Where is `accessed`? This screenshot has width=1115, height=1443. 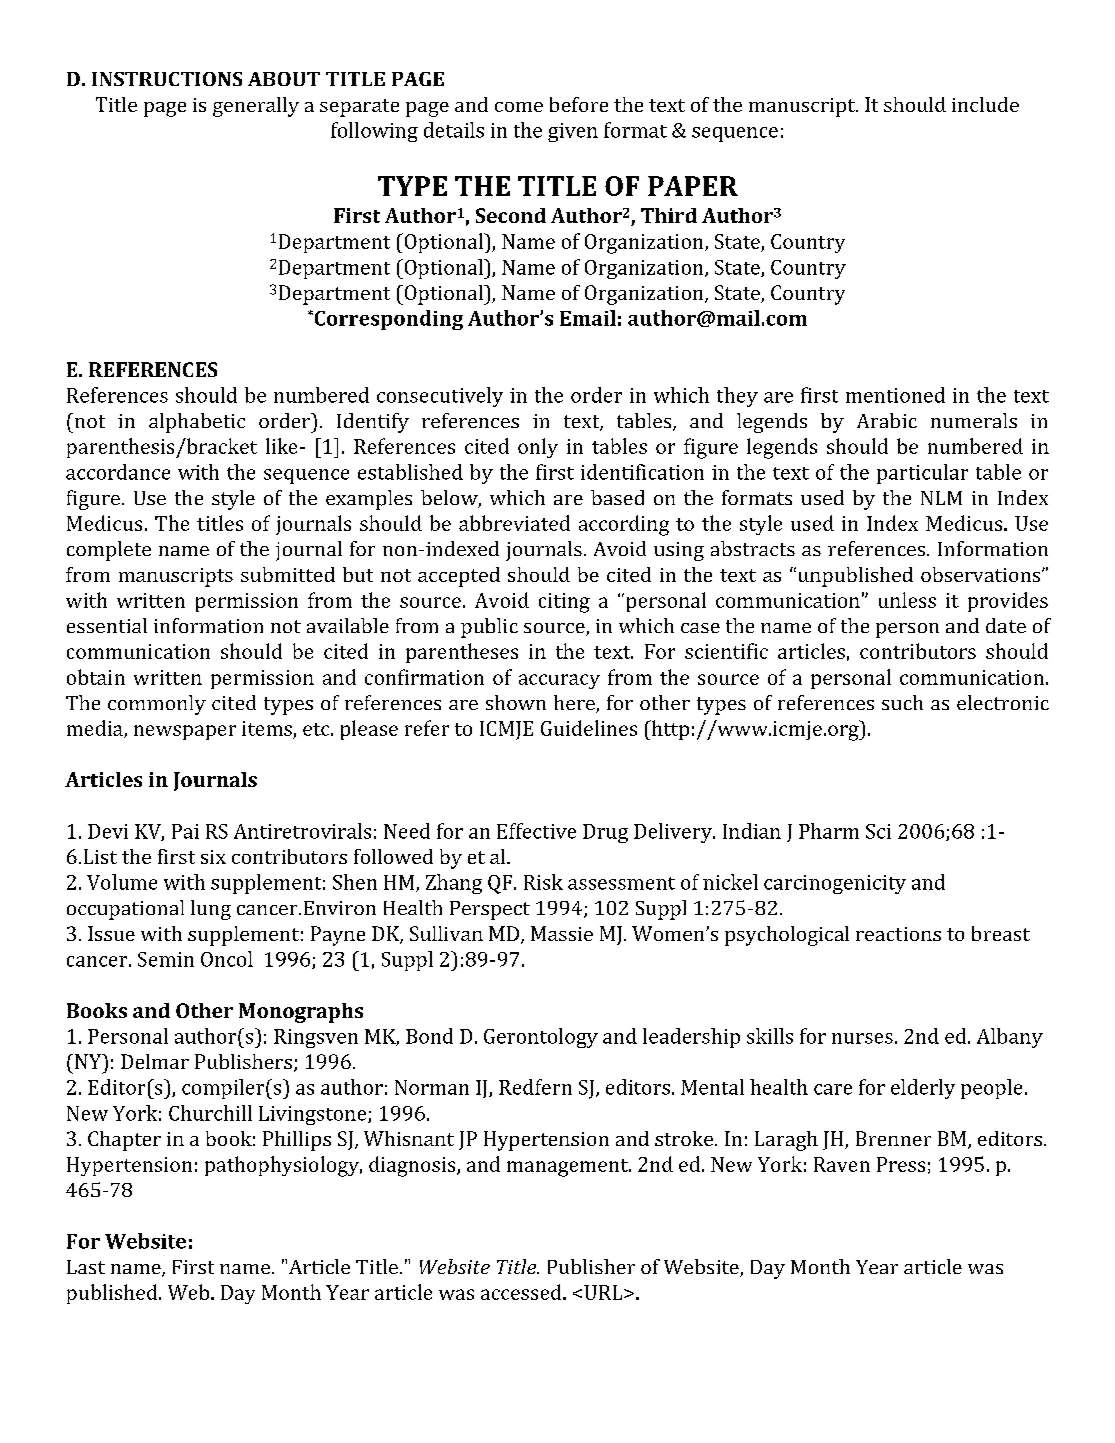
accessed is located at coordinates (522, 1292).
